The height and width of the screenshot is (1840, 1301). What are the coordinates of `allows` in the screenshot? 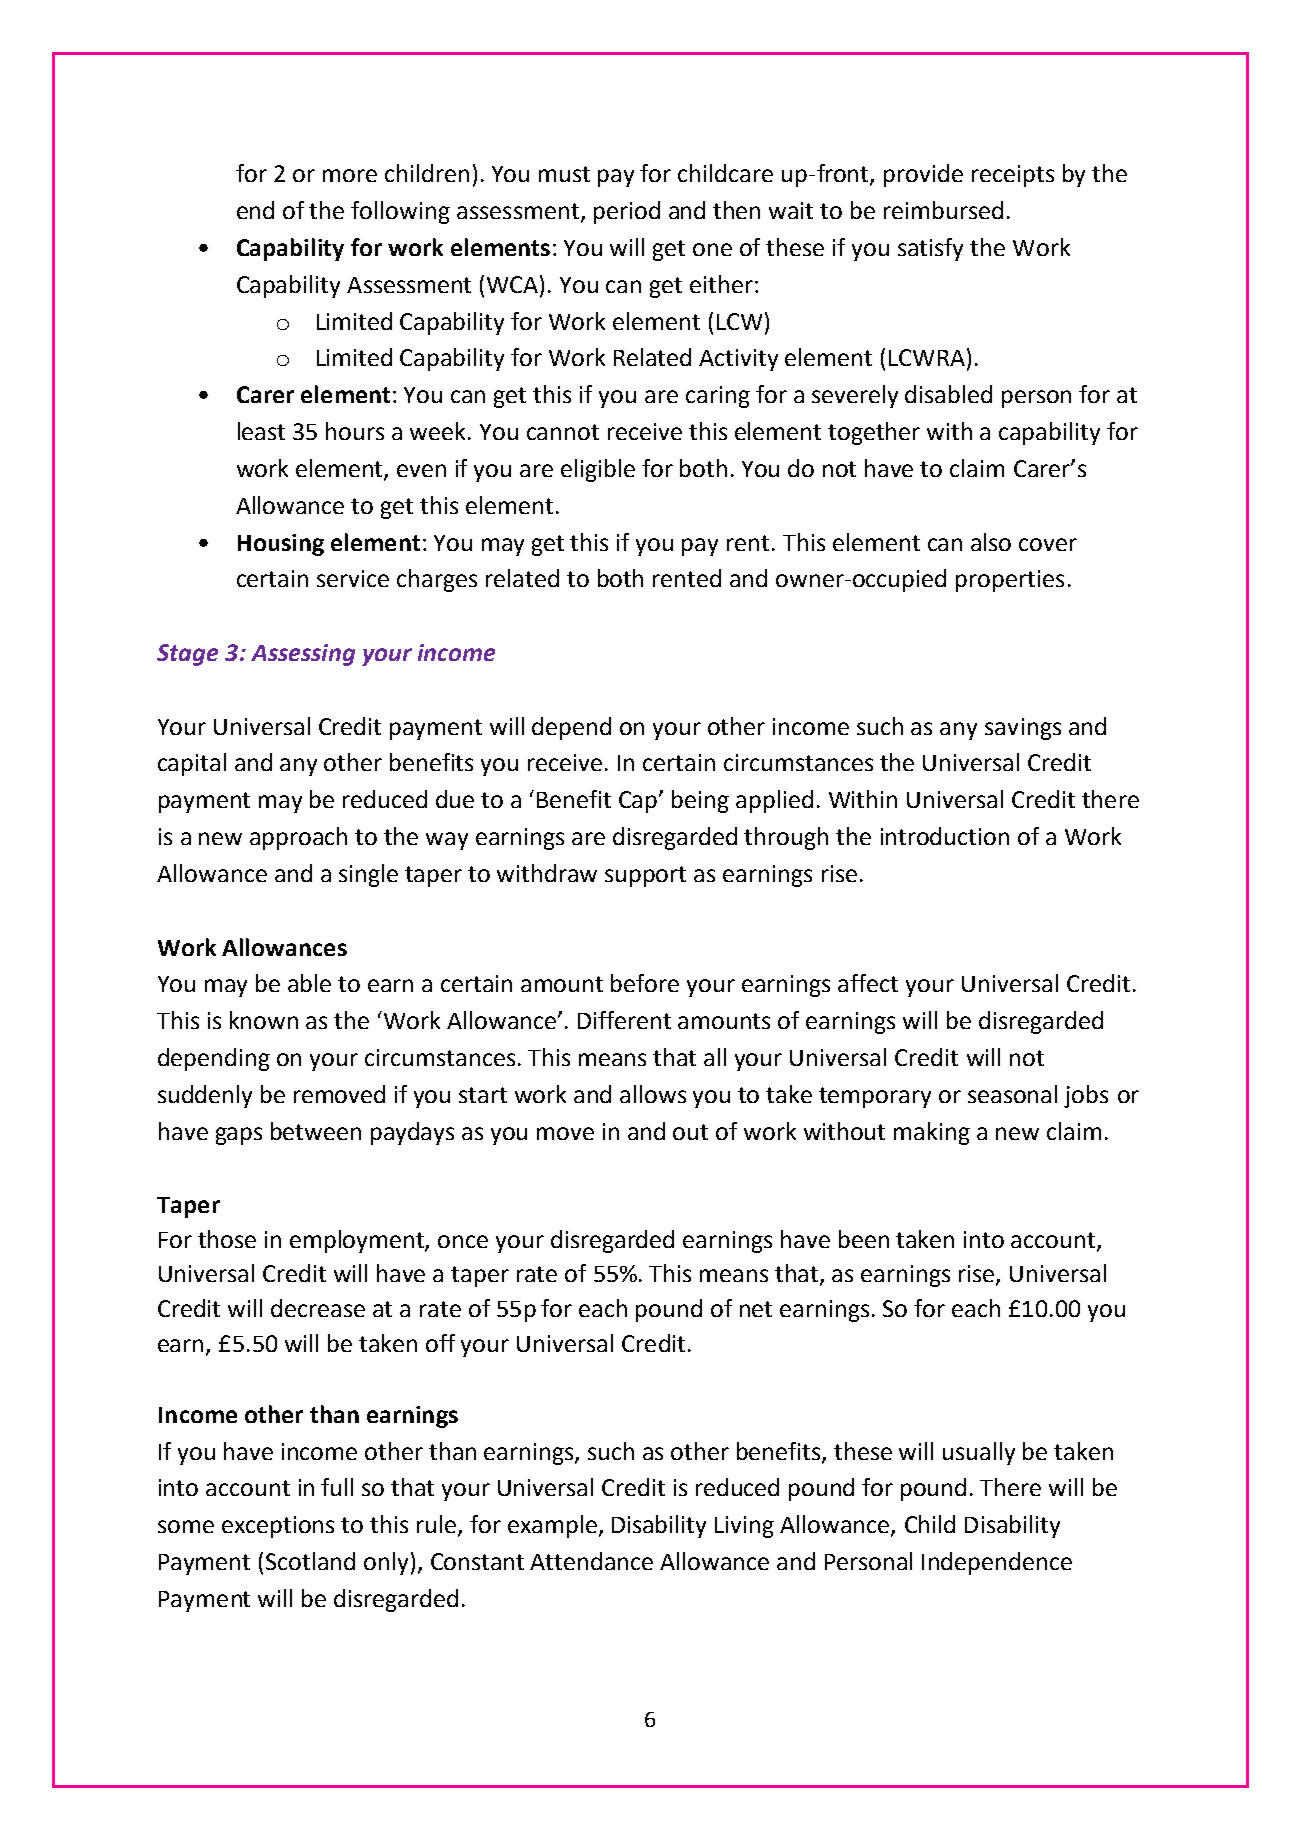 It's located at (653, 1094).
